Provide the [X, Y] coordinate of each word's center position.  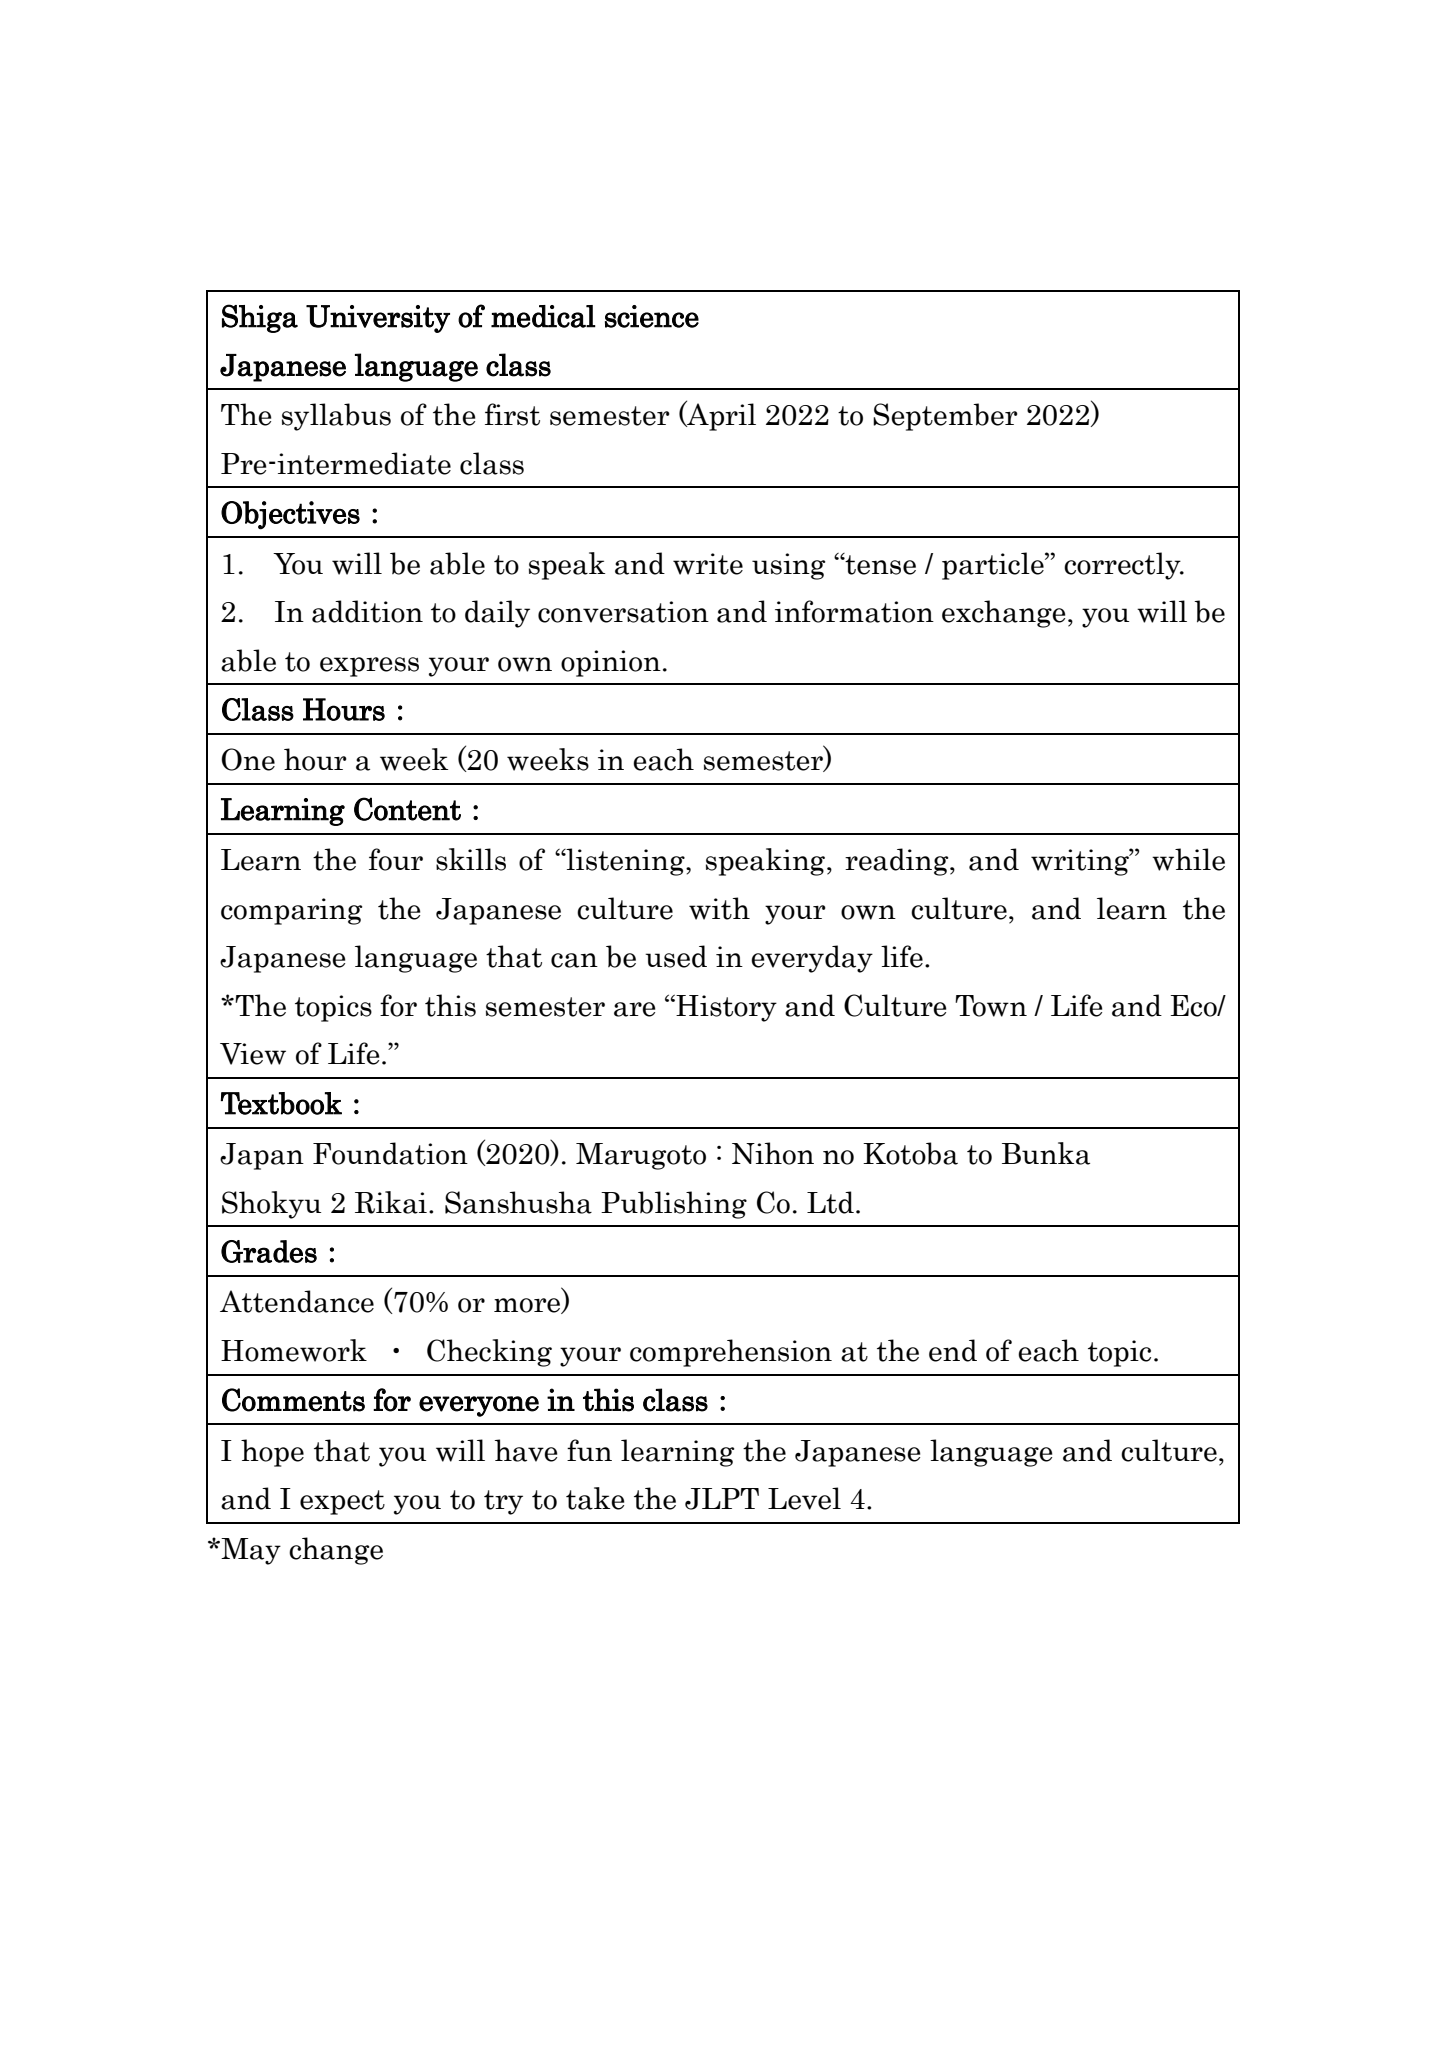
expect [342, 1502]
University [378, 319]
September [945, 417]
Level [804, 1498]
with [719, 908]
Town [991, 1006]
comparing [291, 911]
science [652, 316]
